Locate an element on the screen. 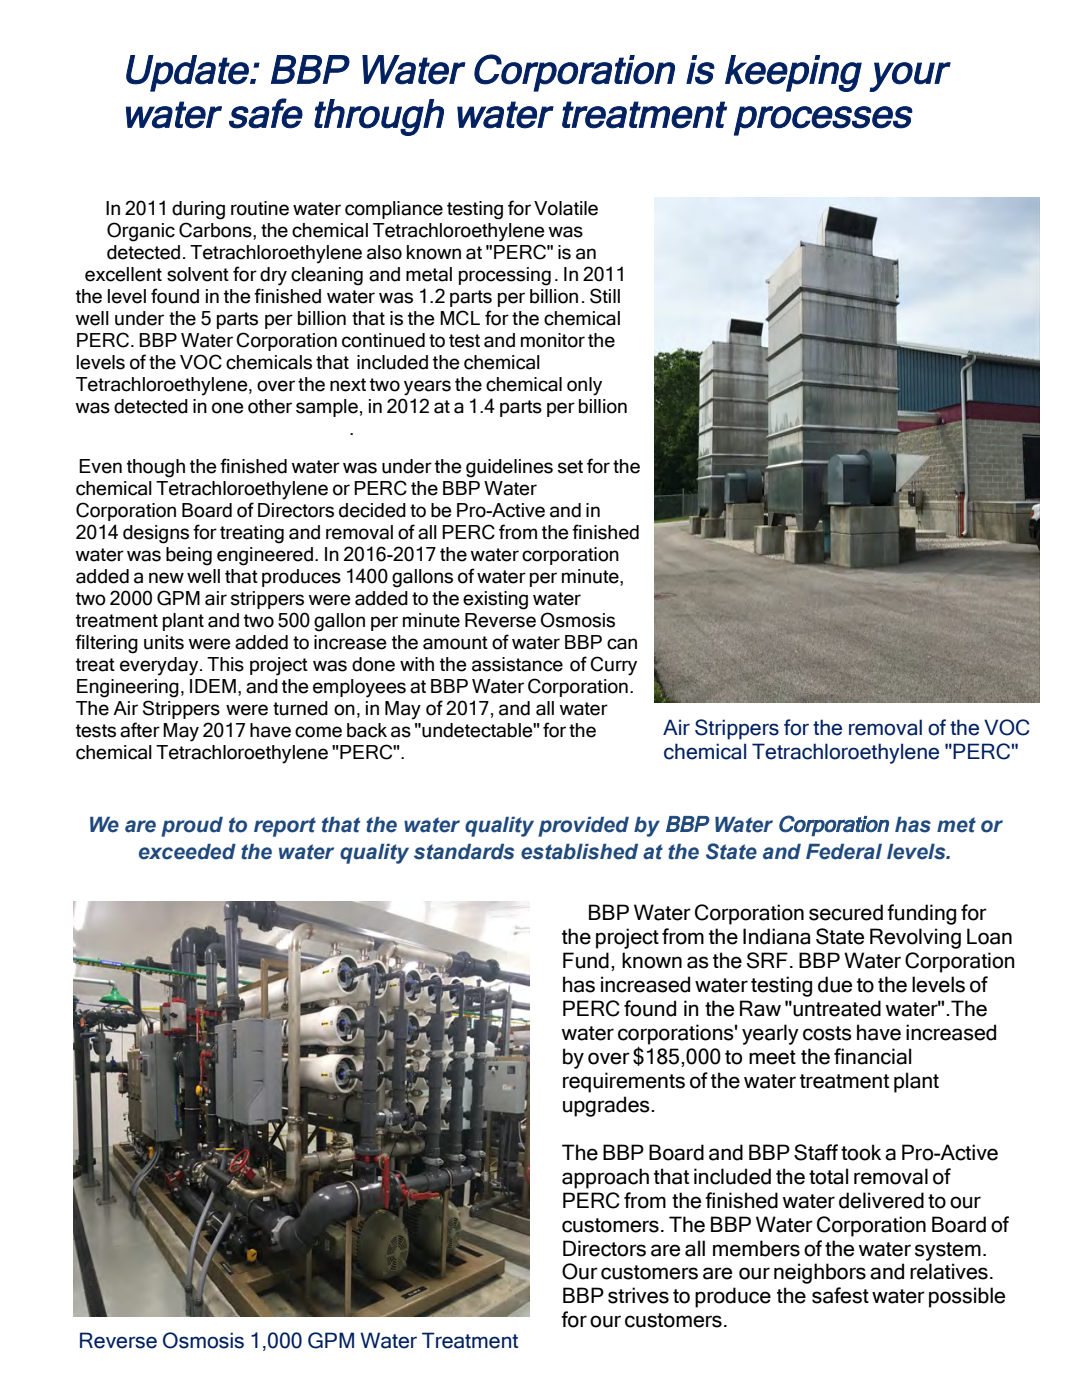 This screenshot has height=1400, width=1082. Still is located at coordinates (605, 296).
